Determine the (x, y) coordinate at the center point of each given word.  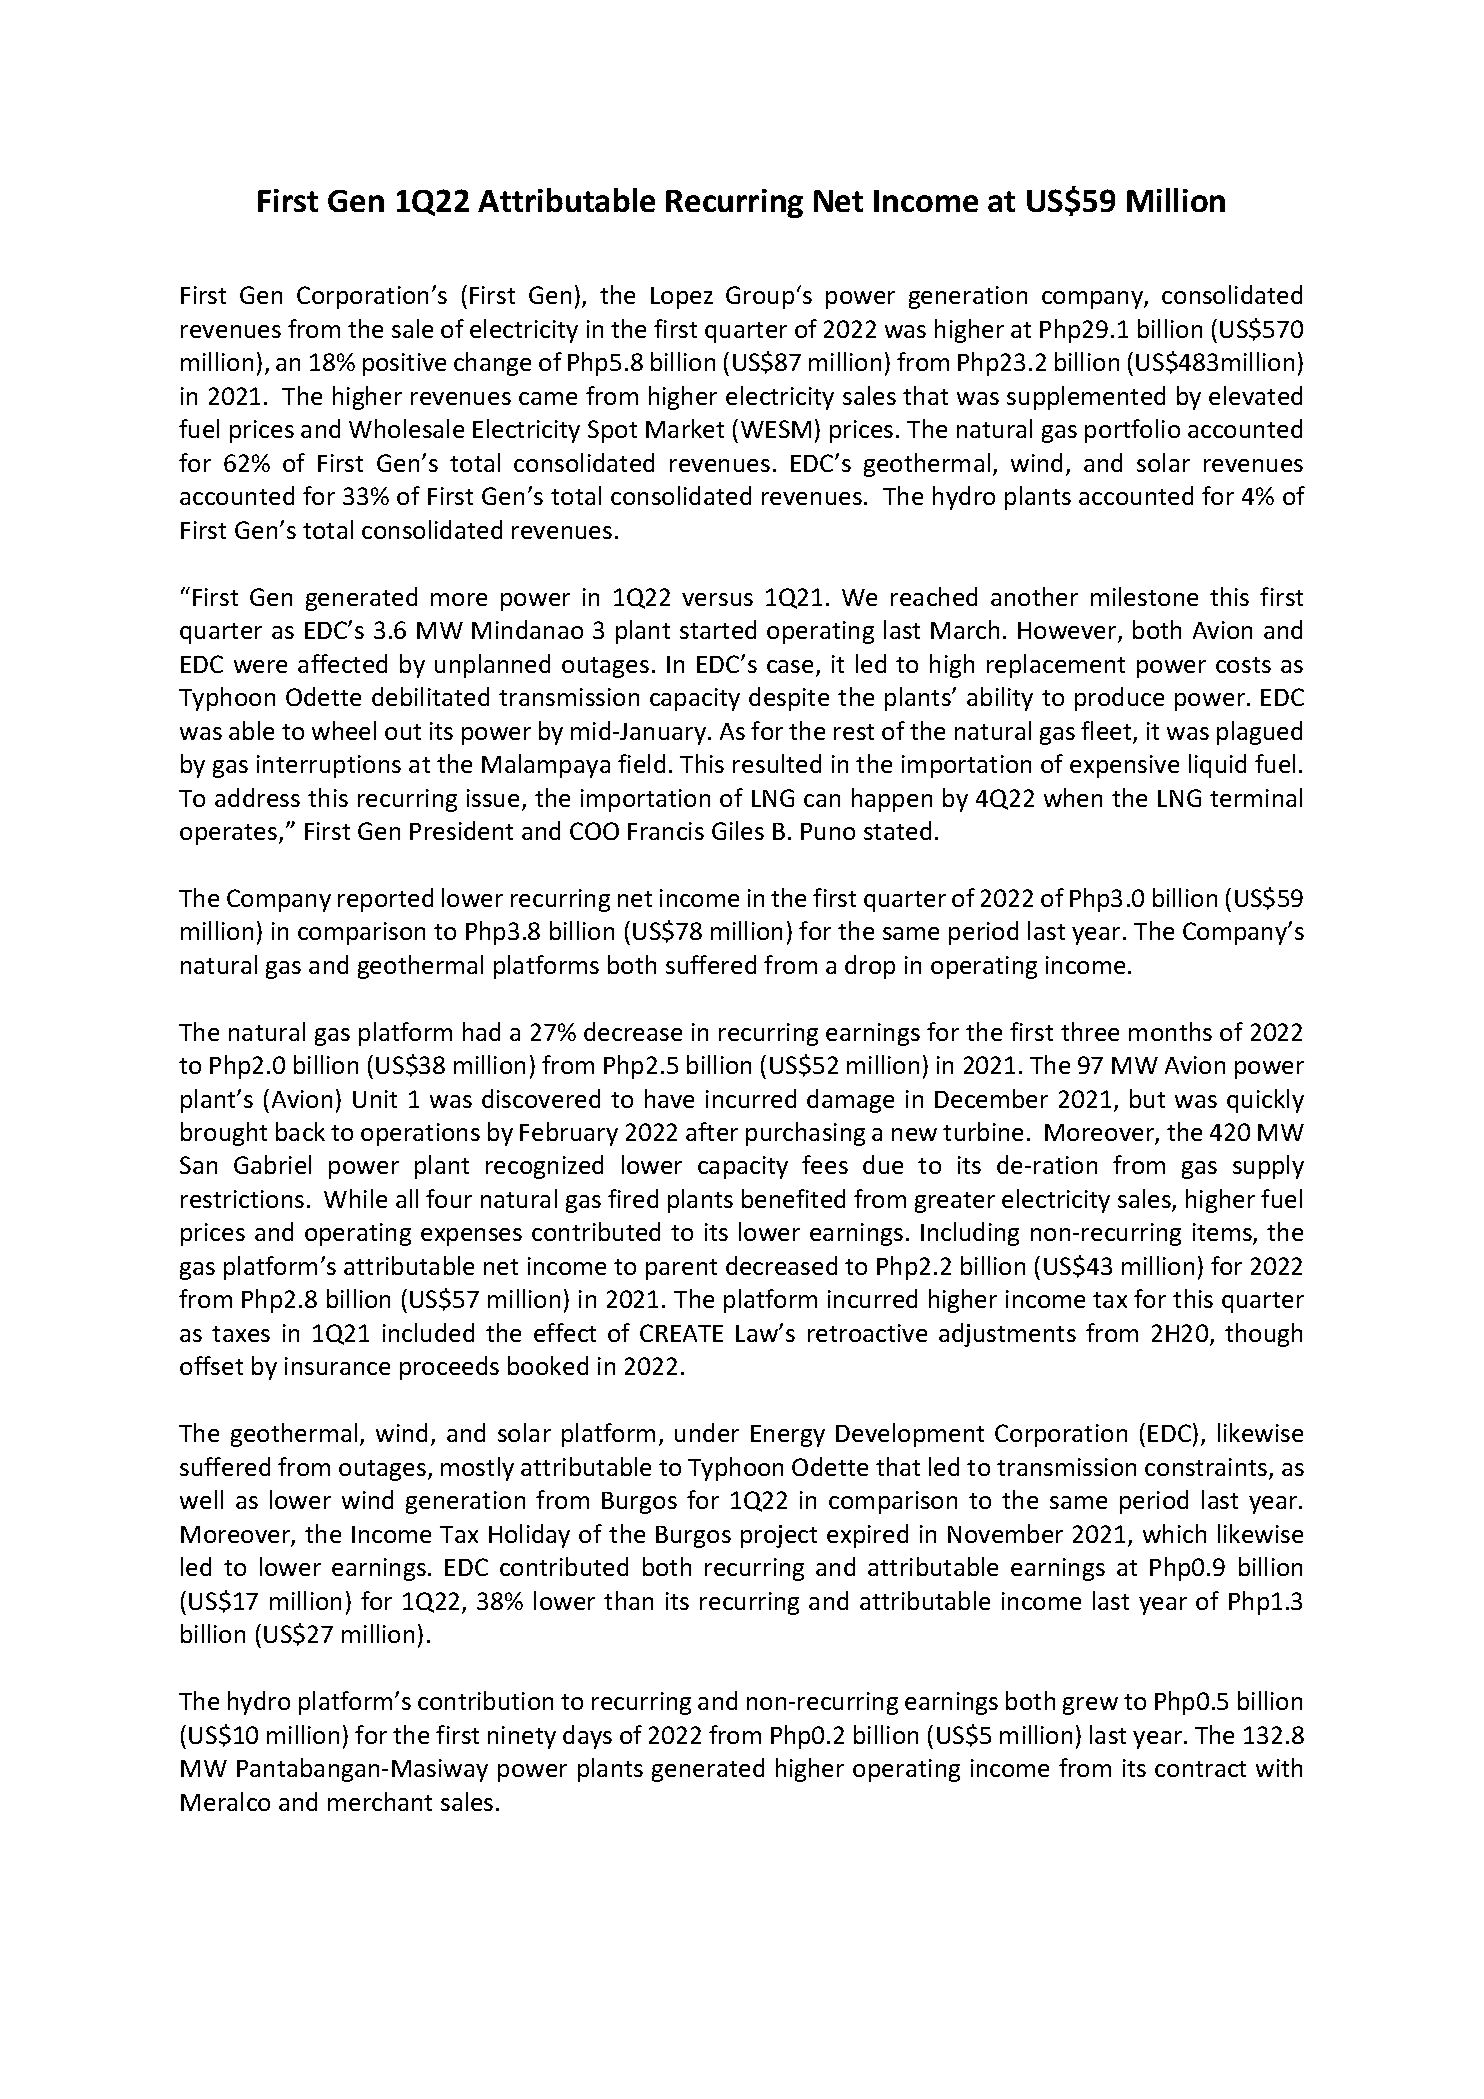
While (355, 1198)
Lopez (682, 298)
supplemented (1086, 398)
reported (385, 900)
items (1223, 1234)
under (707, 1432)
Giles (738, 830)
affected (342, 663)
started (718, 629)
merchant (380, 1801)
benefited (793, 1198)
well (201, 1499)
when (1073, 797)
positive (404, 364)
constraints (1207, 1468)
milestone (1144, 596)
